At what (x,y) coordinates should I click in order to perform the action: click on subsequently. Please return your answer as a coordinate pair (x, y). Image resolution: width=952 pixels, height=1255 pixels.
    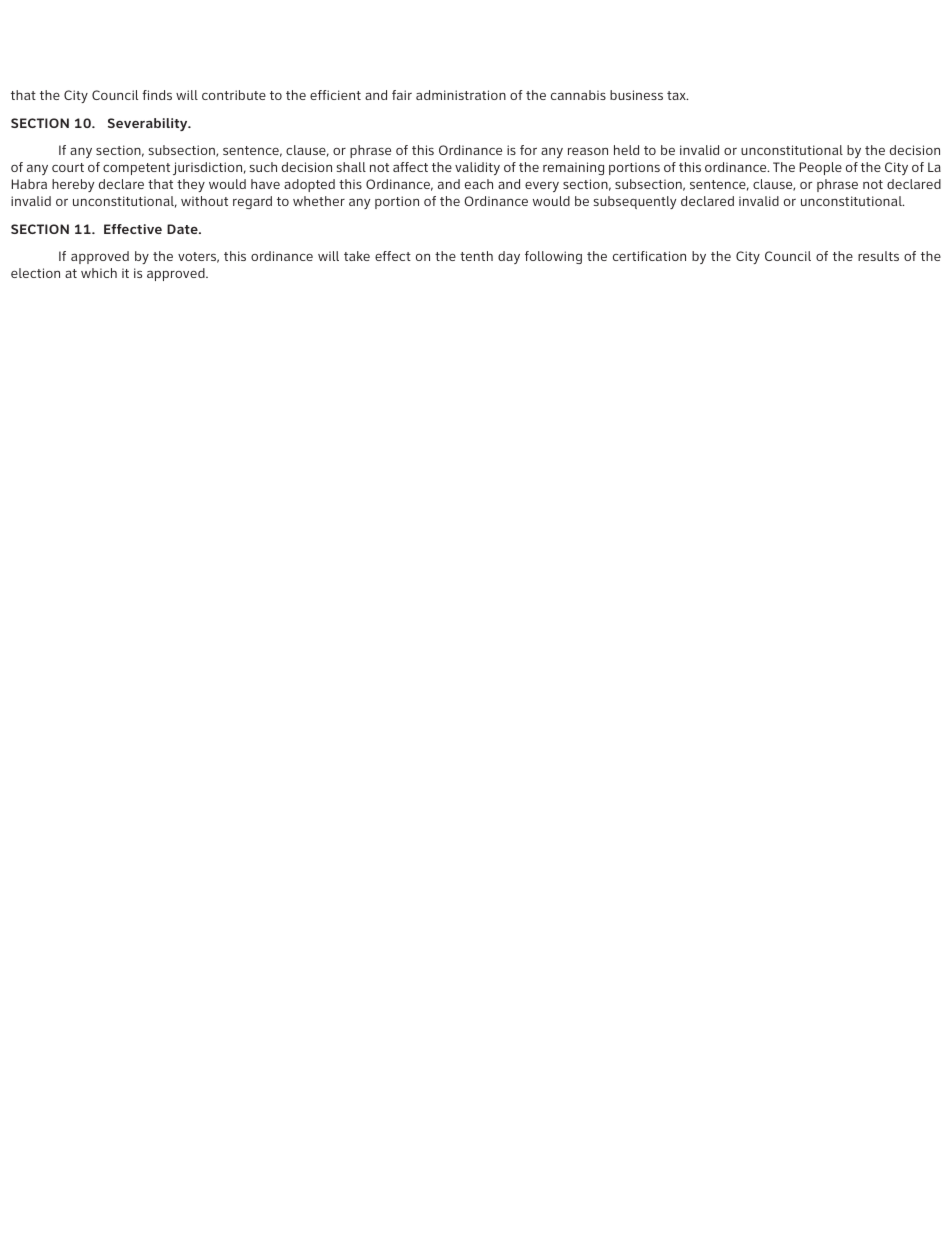
    Looking at the image, I should click on (635, 202).
